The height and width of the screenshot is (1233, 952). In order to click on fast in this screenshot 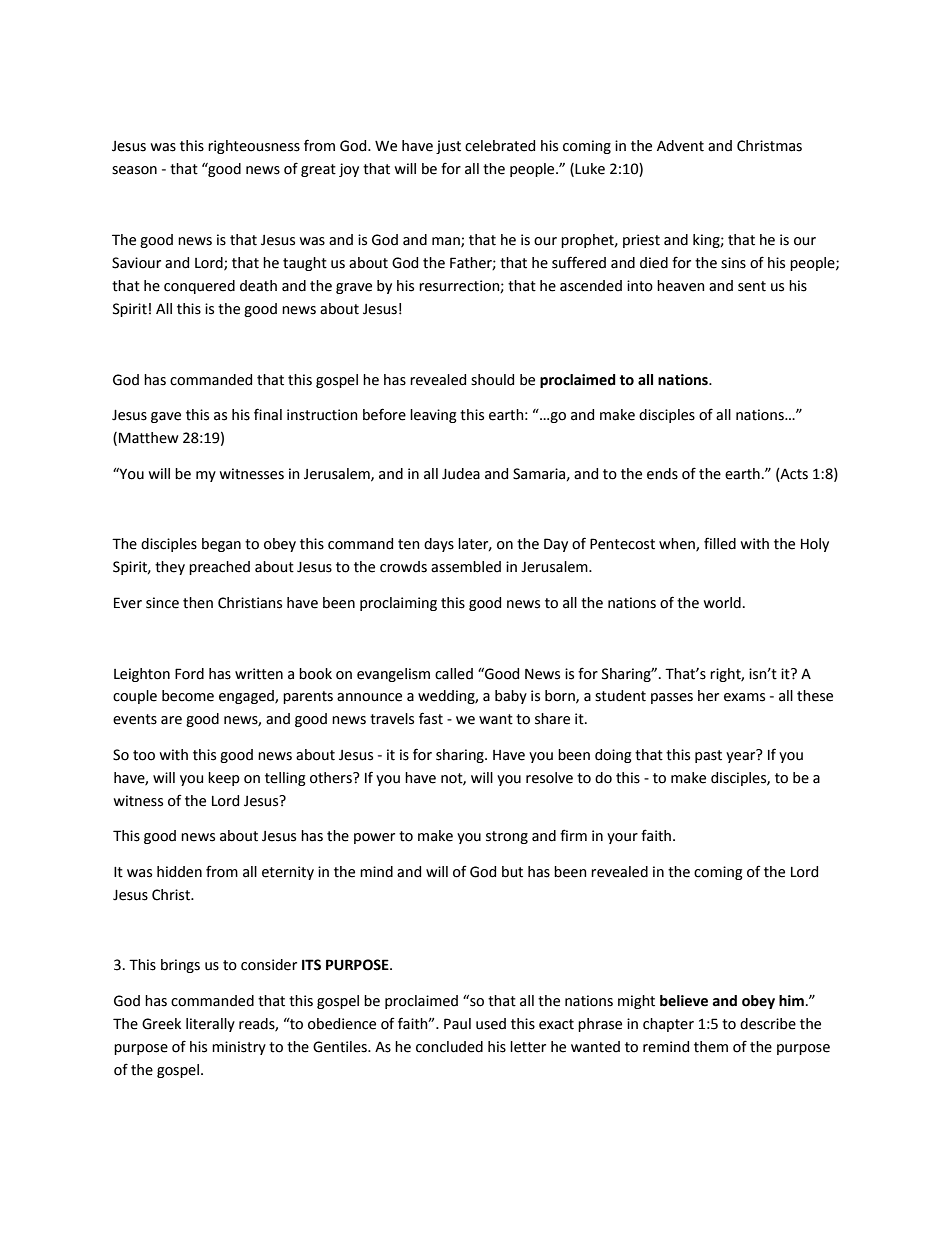, I will do `click(431, 718)`.
